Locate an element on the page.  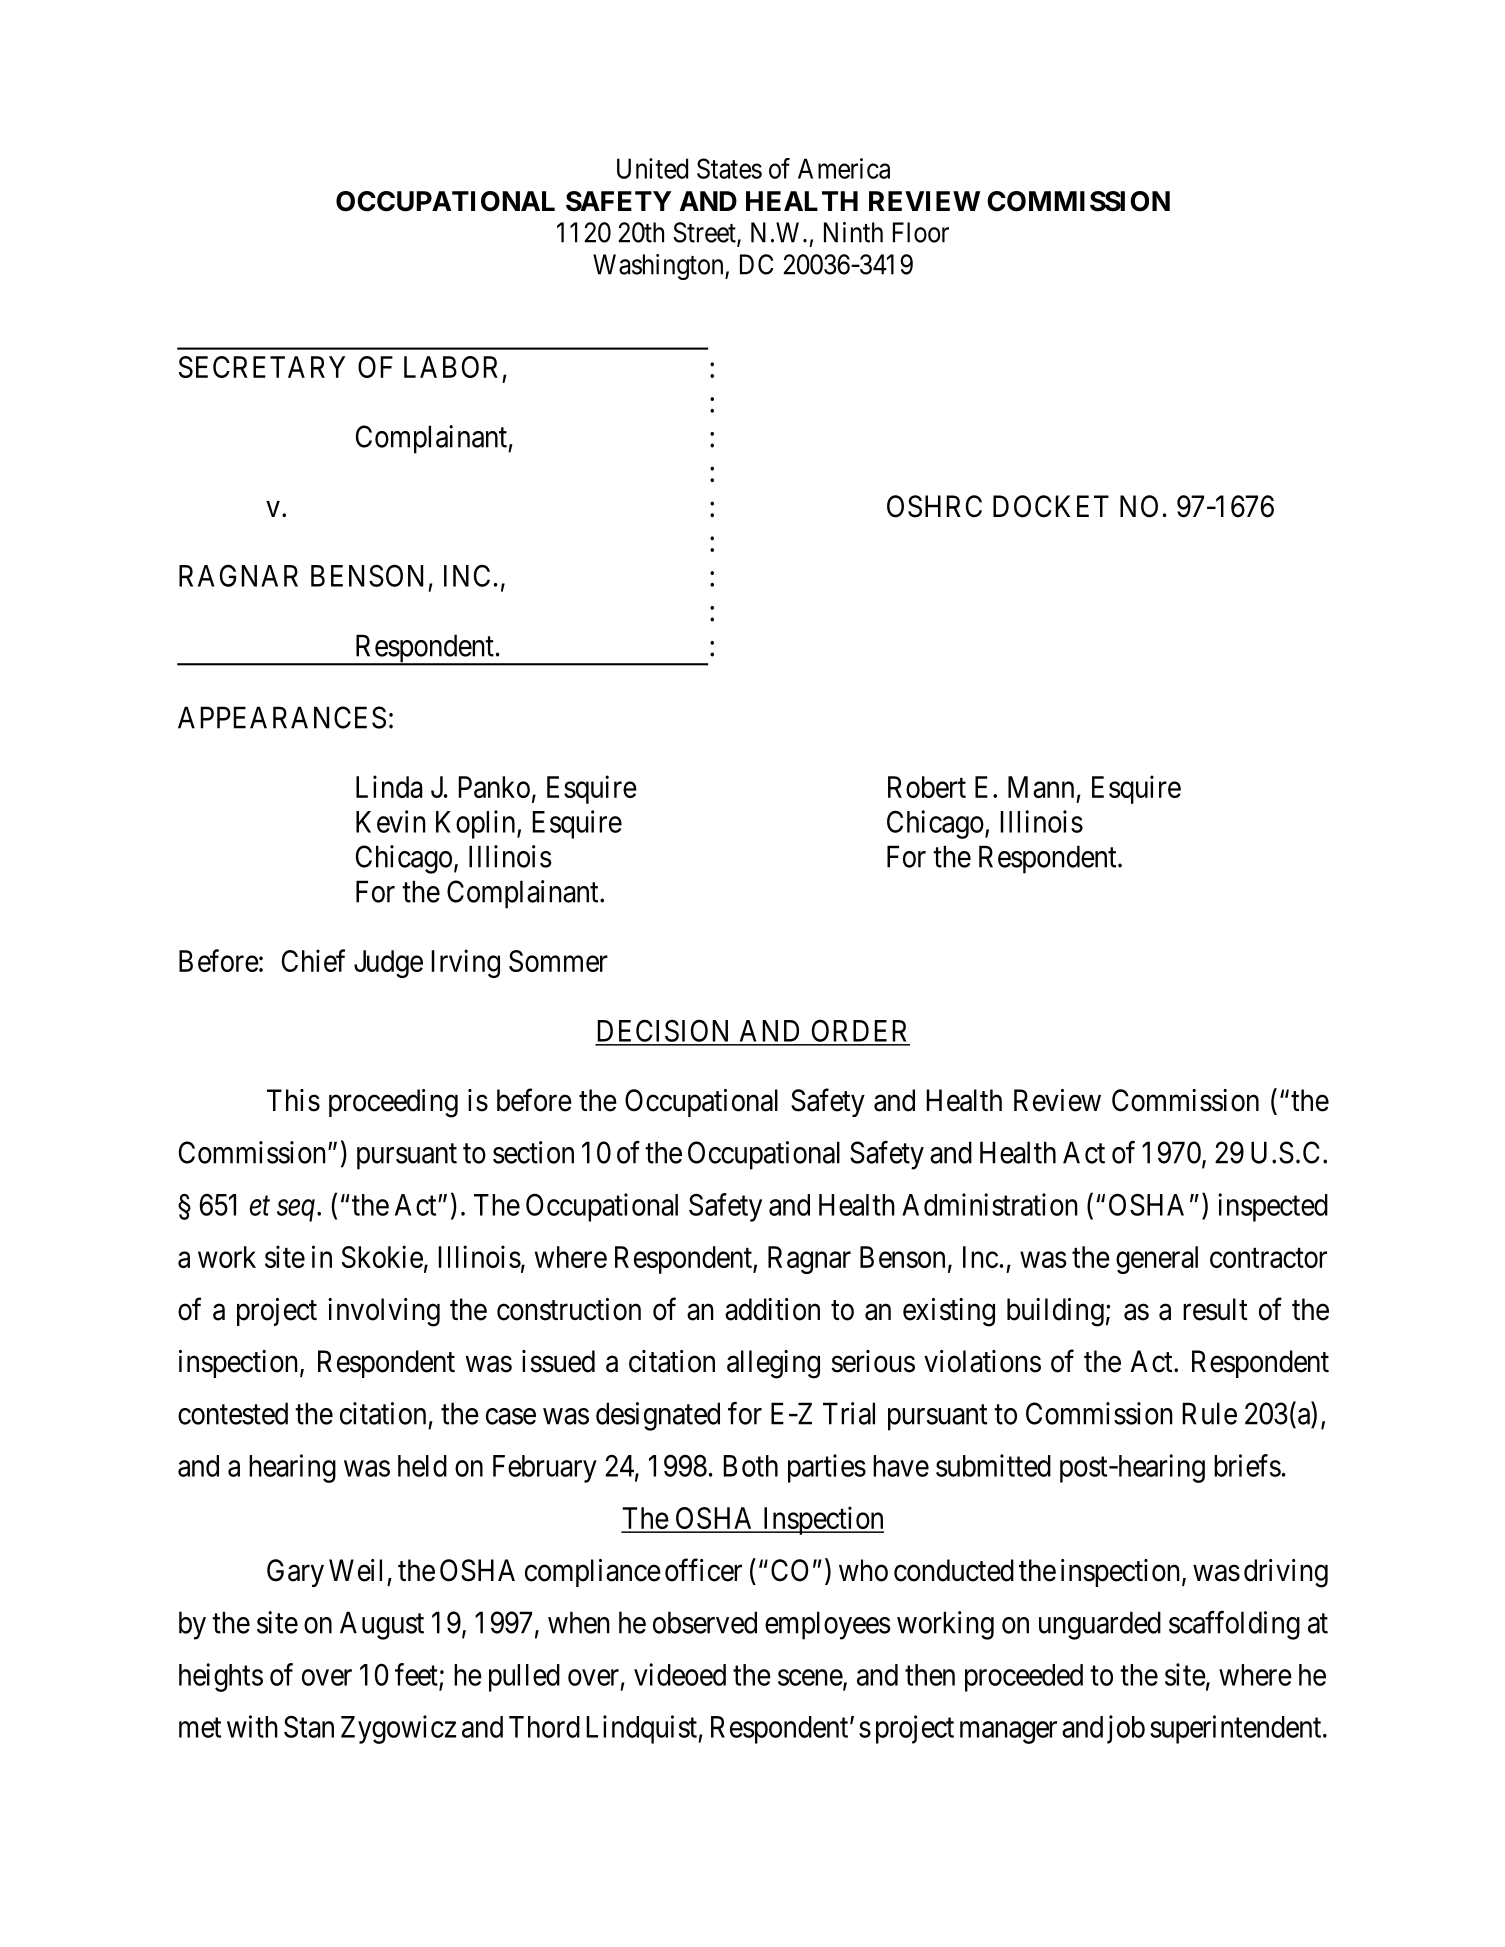
Mann is located at coordinates (1041, 787).
